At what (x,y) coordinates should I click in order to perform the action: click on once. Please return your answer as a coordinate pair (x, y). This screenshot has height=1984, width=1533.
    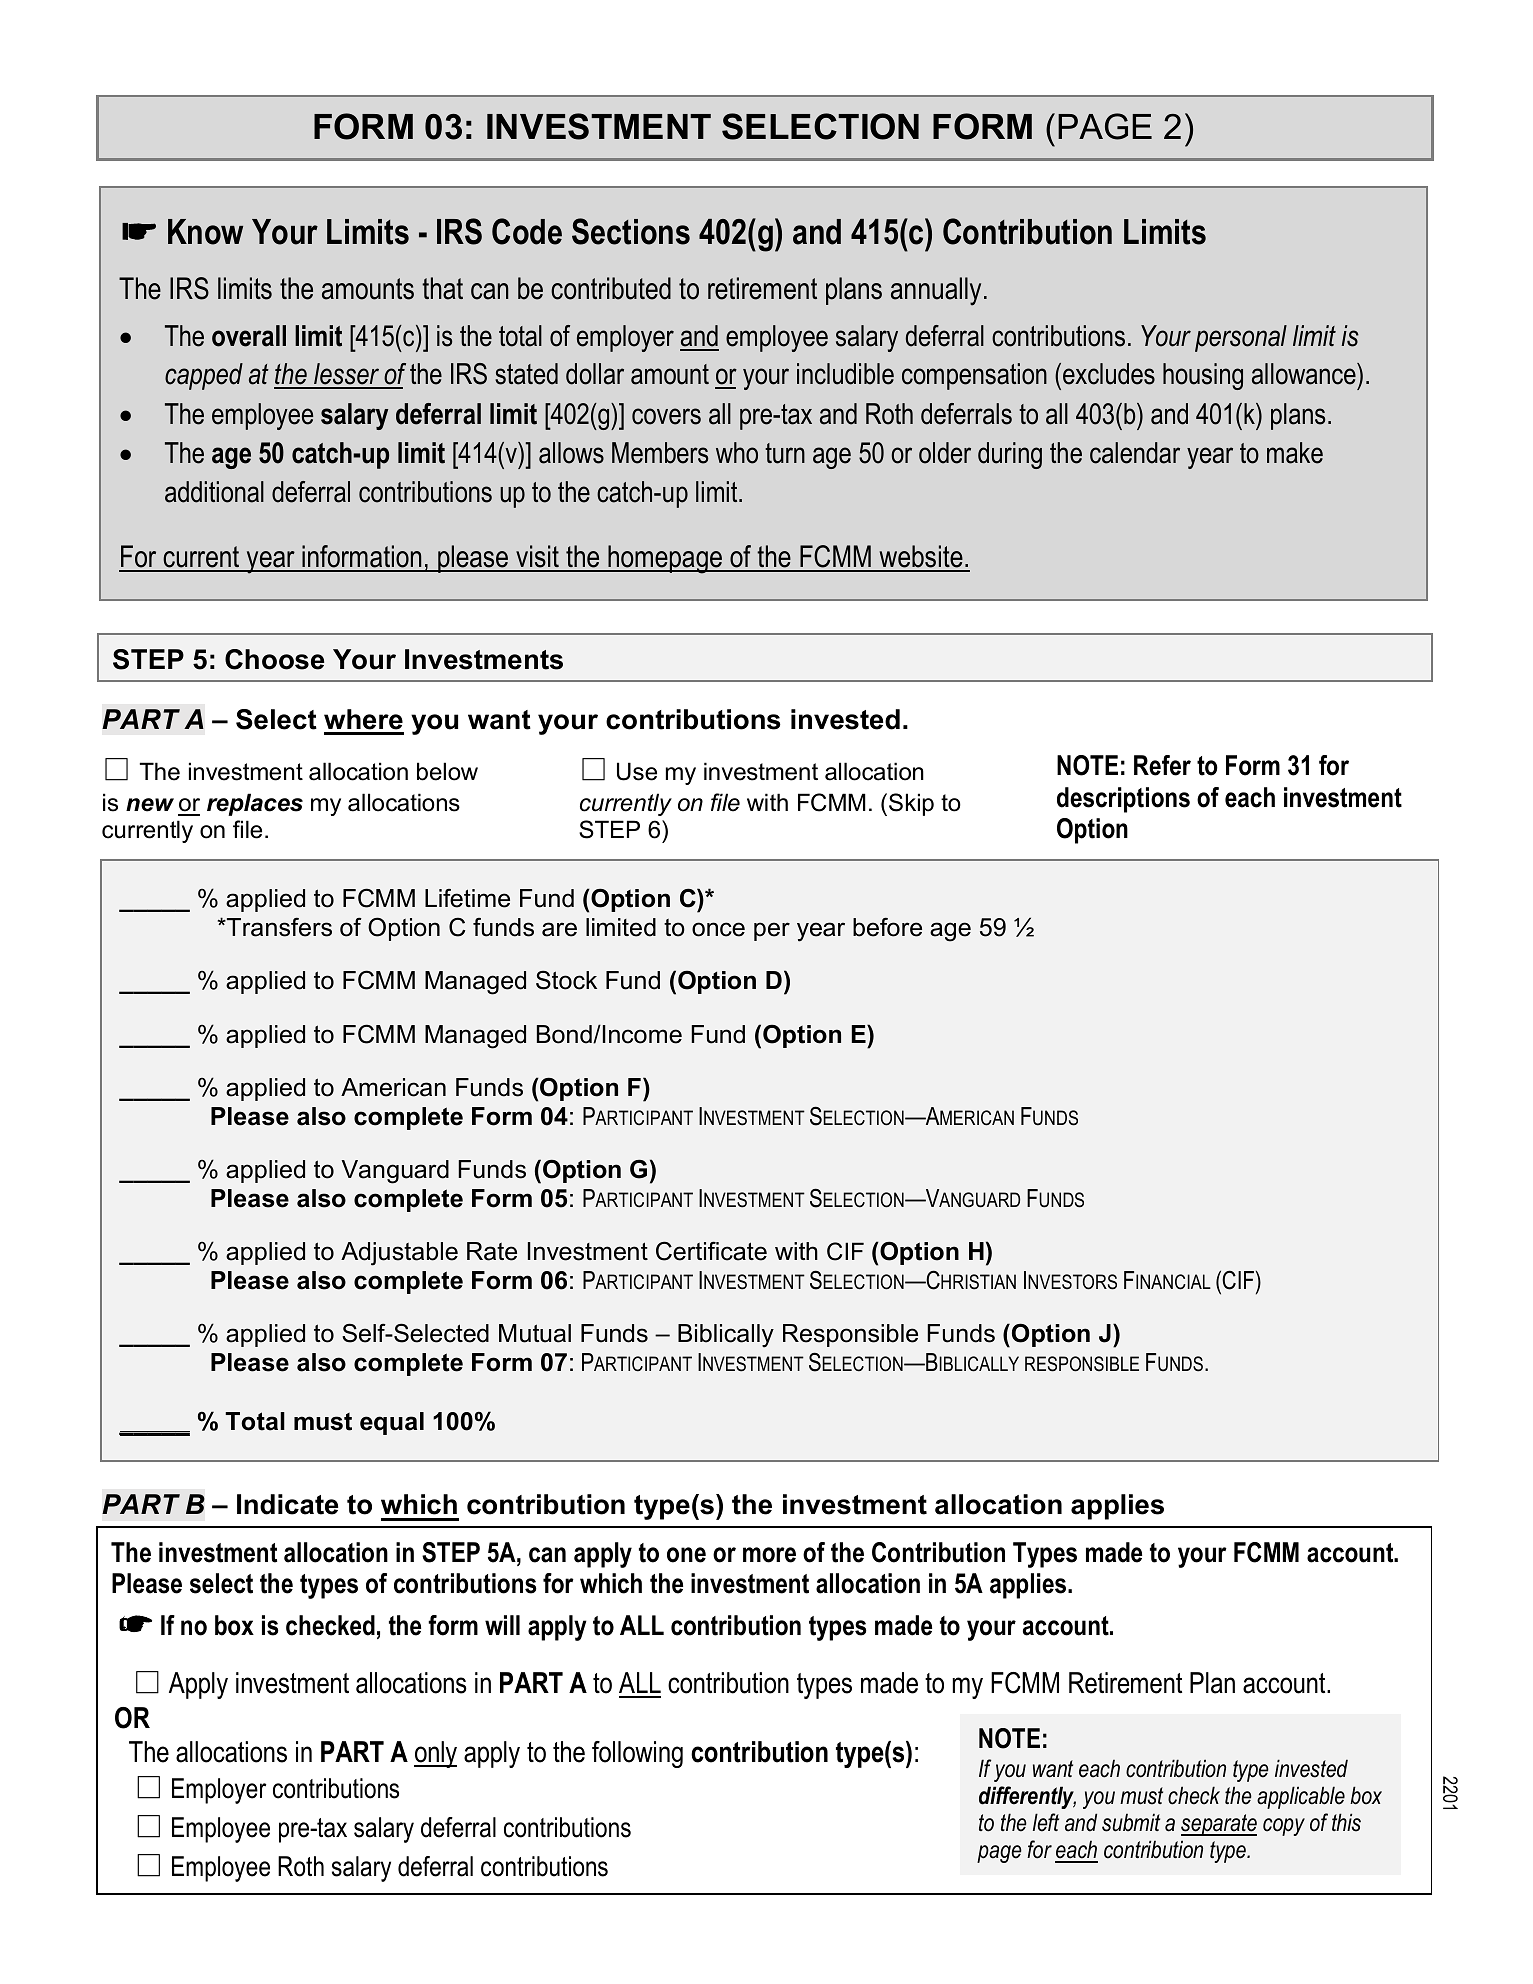
    Looking at the image, I should click on (718, 929).
